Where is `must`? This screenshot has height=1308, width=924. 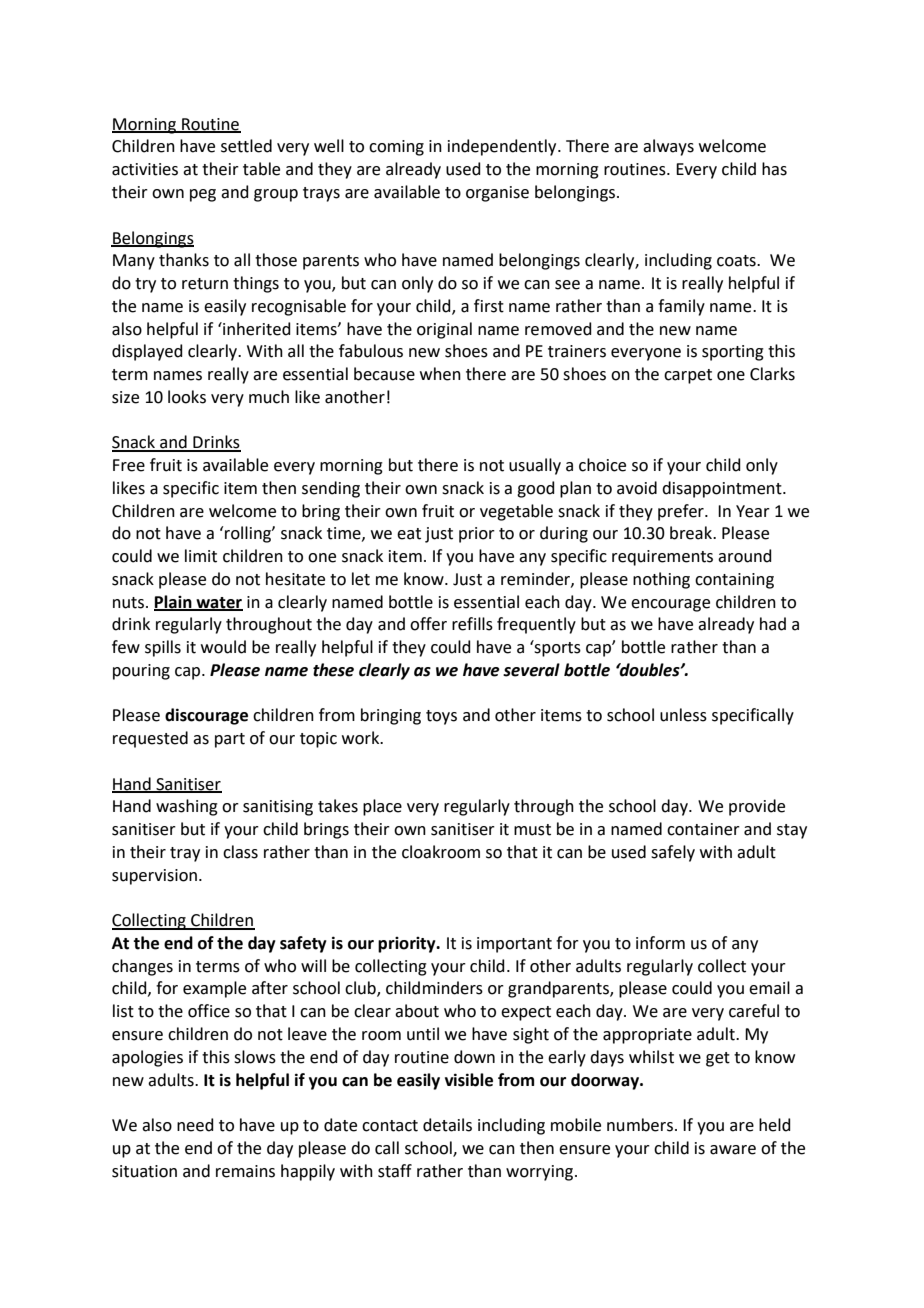 must is located at coordinates (532, 830).
